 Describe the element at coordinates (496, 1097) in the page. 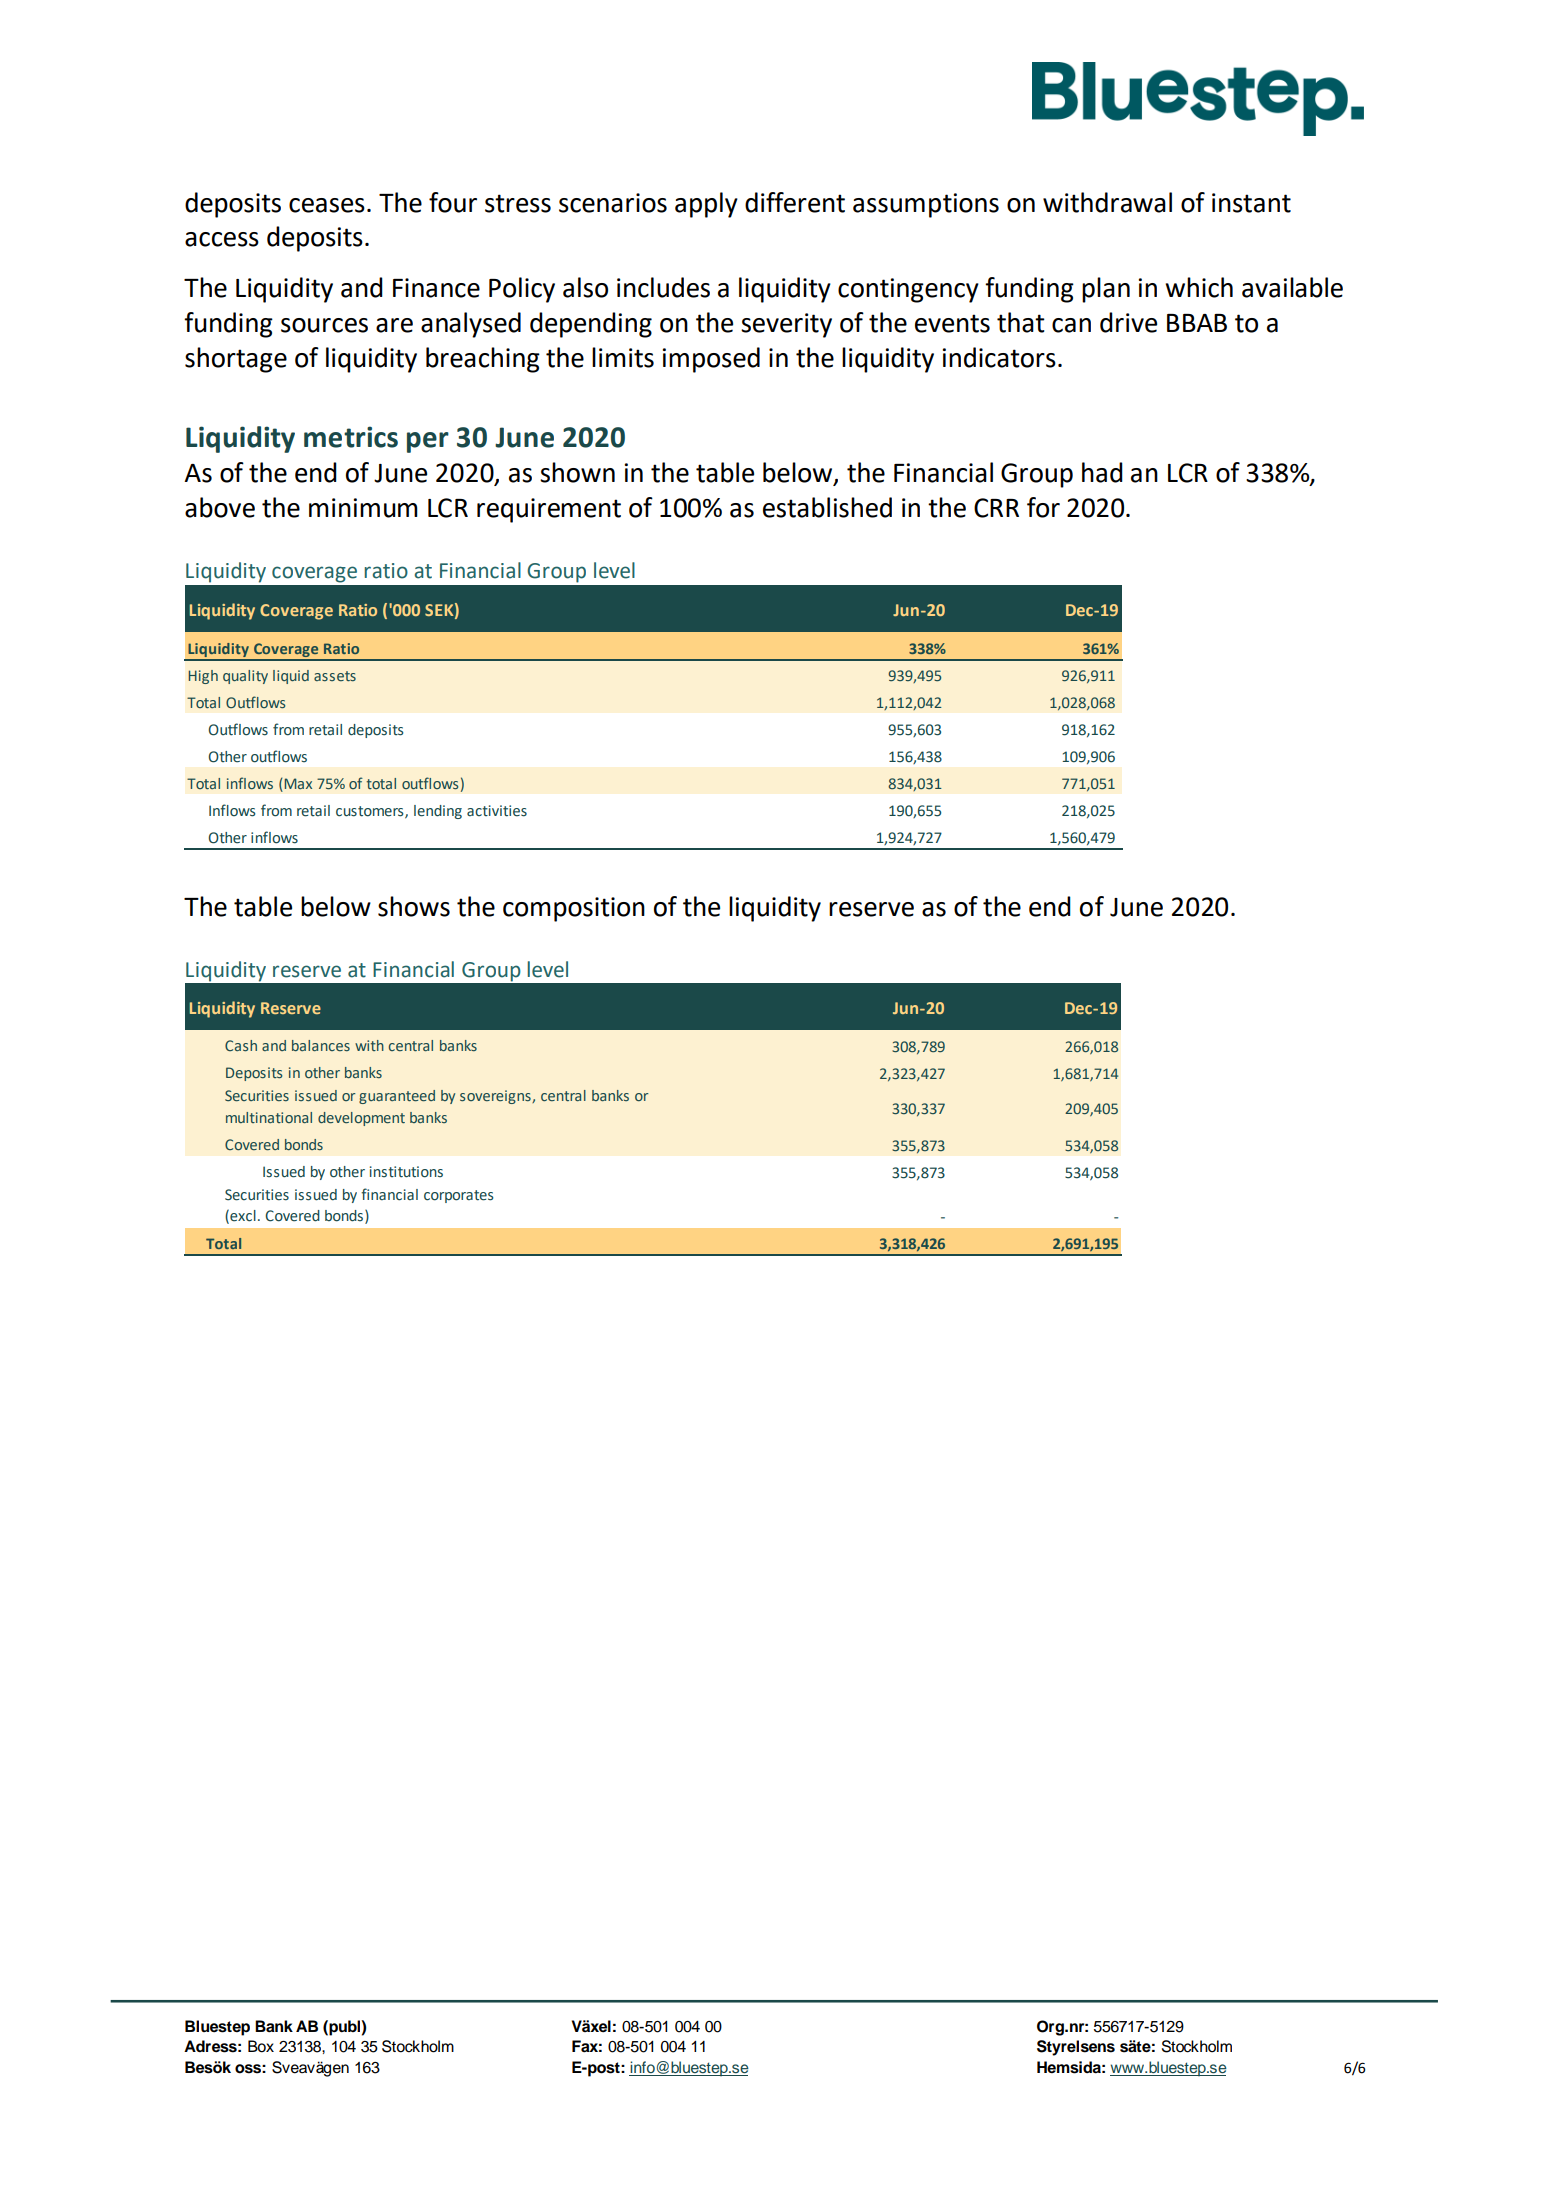

I see `sovereigns` at that location.
